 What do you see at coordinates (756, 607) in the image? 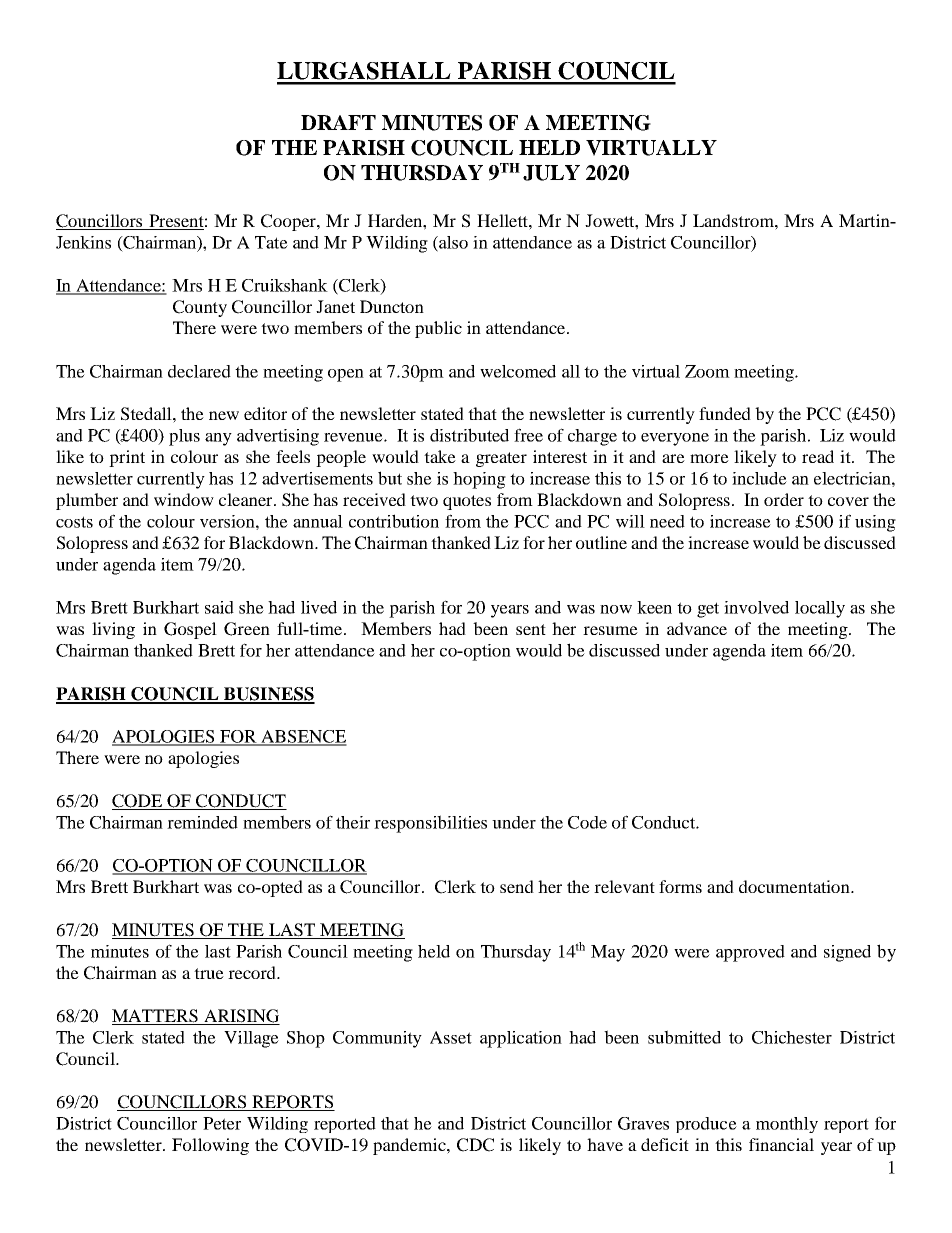
I see `involved` at bounding box center [756, 607].
